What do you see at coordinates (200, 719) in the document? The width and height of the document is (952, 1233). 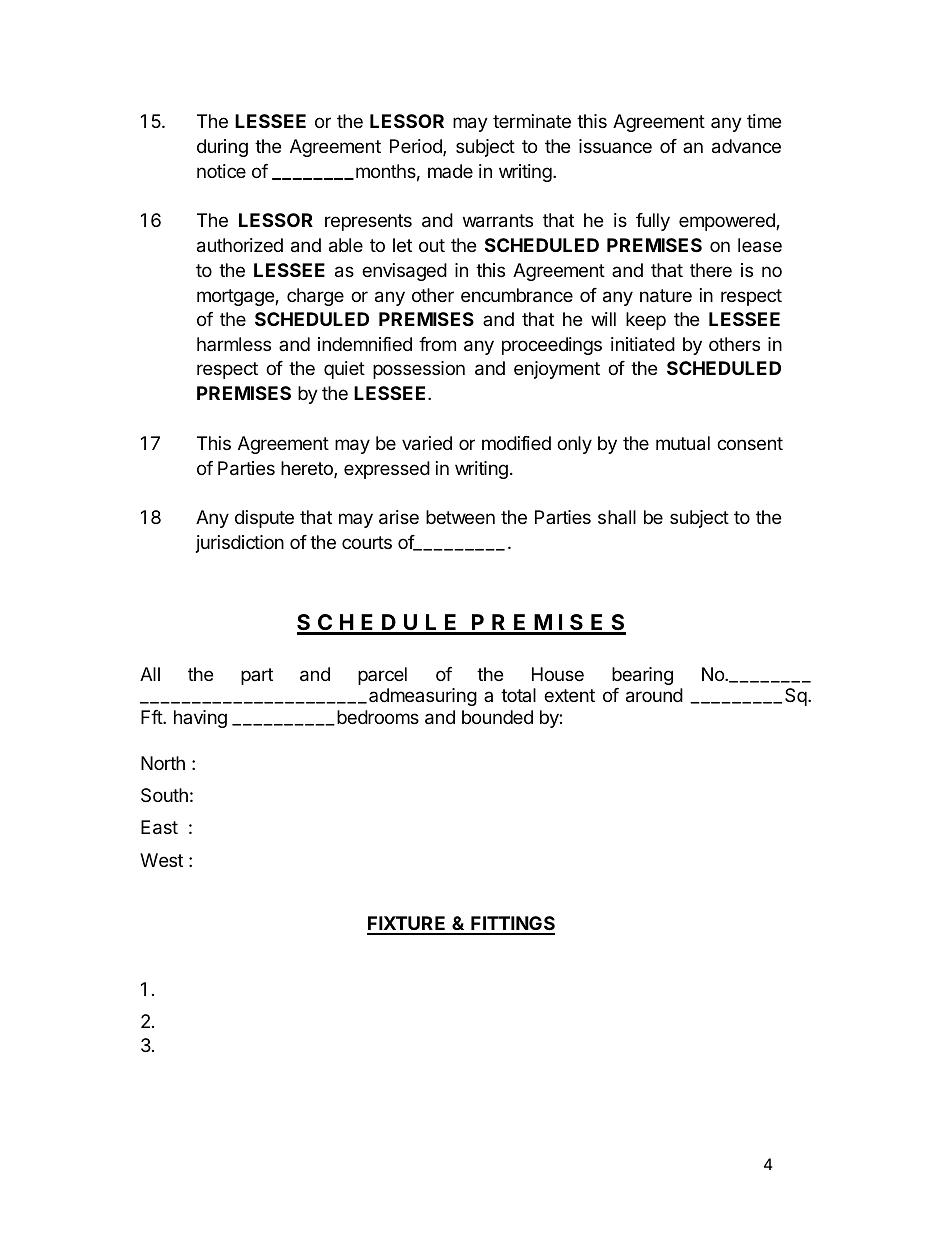 I see `having` at bounding box center [200, 719].
